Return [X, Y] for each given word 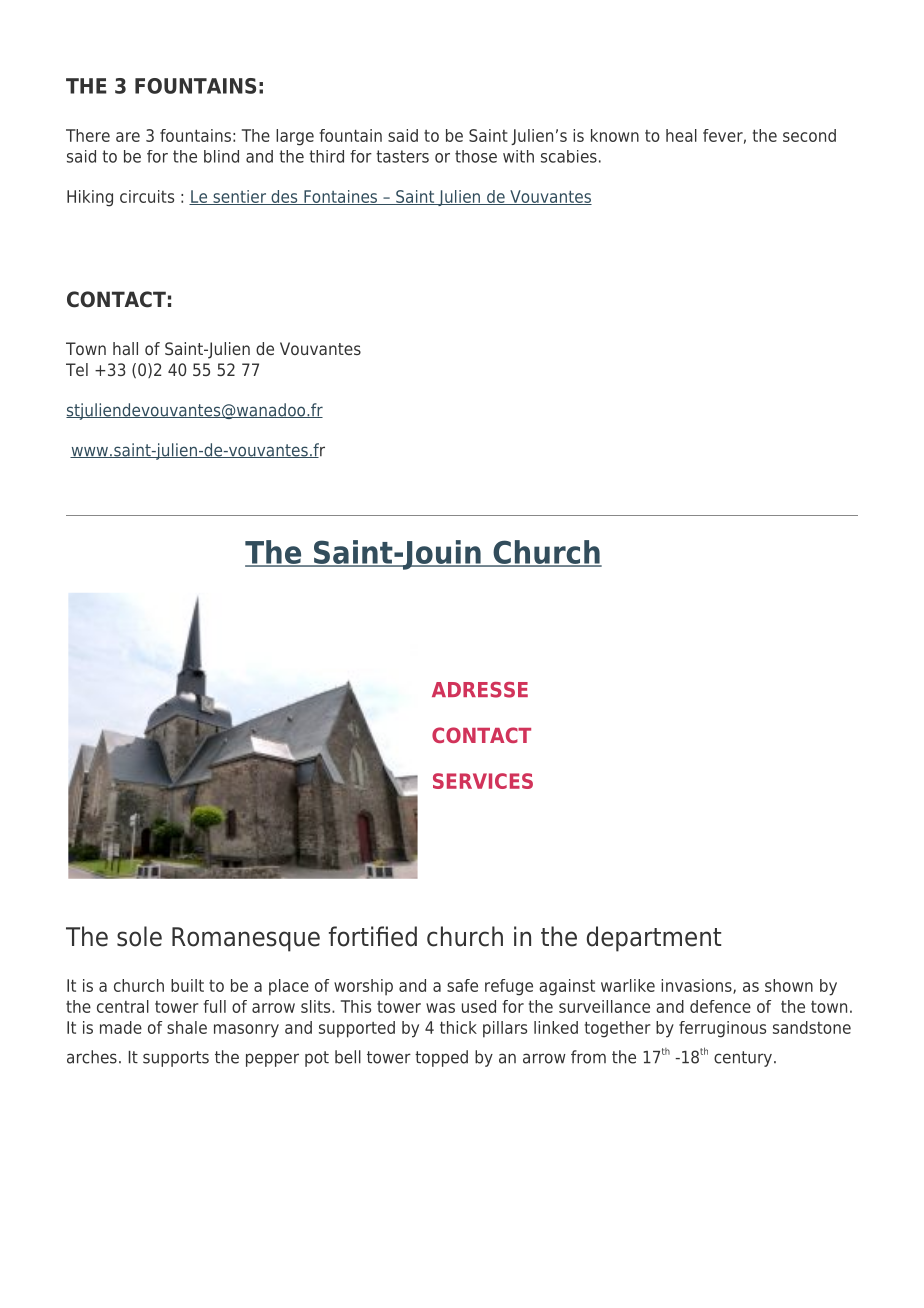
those [476, 156]
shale [187, 1027]
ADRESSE [480, 690]
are [128, 137]
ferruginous [722, 1029]
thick [458, 1027]
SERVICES [483, 781]
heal [681, 135]
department [654, 939]
